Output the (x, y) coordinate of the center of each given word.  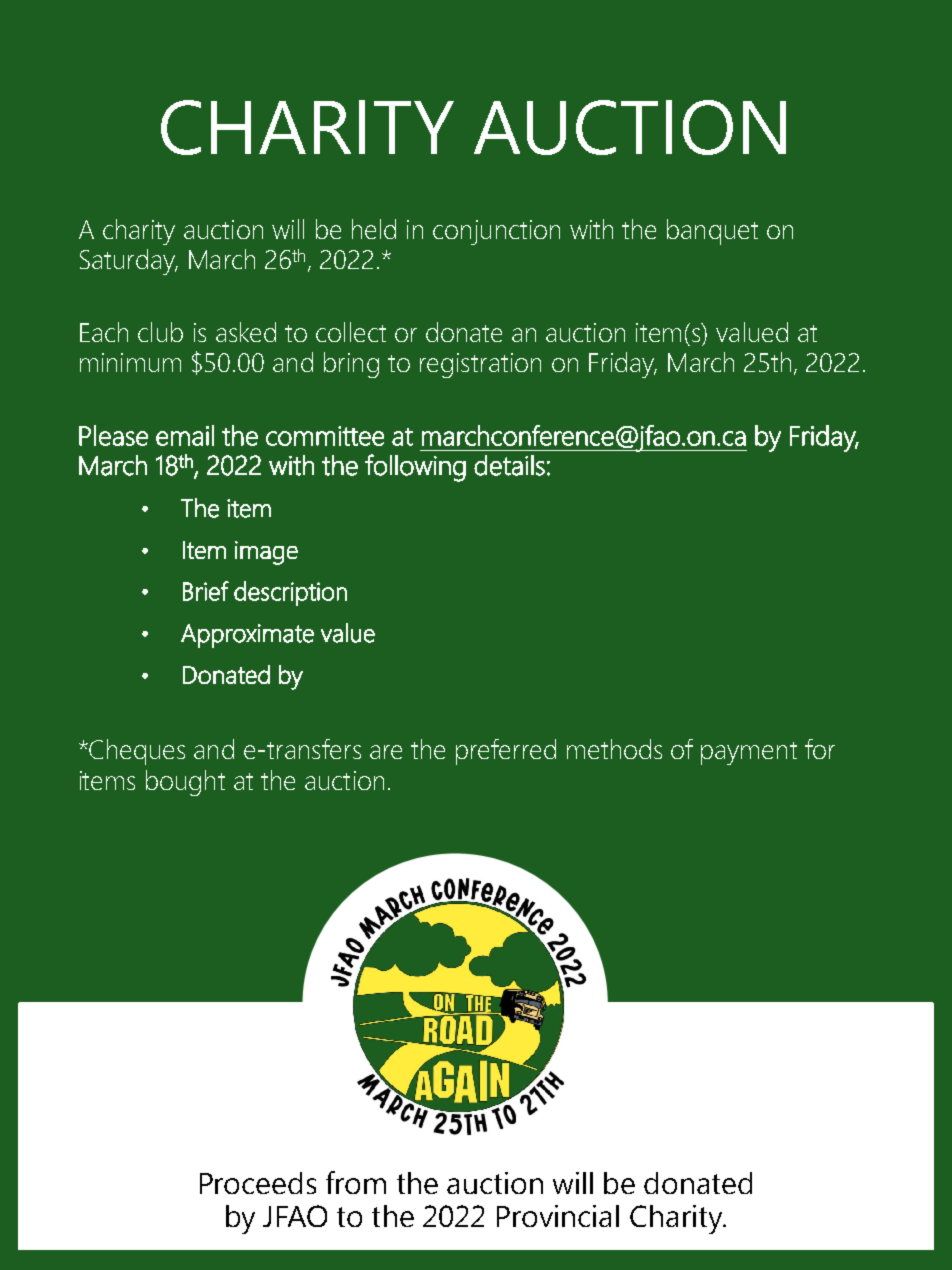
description (290, 593)
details (509, 465)
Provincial (558, 1216)
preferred (506, 752)
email (185, 435)
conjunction (496, 232)
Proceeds (258, 1183)
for (820, 749)
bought (185, 783)
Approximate (247, 636)
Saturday (128, 262)
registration (480, 365)
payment (749, 753)
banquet (712, 232)
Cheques (136, 752)
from (356, 1182)
